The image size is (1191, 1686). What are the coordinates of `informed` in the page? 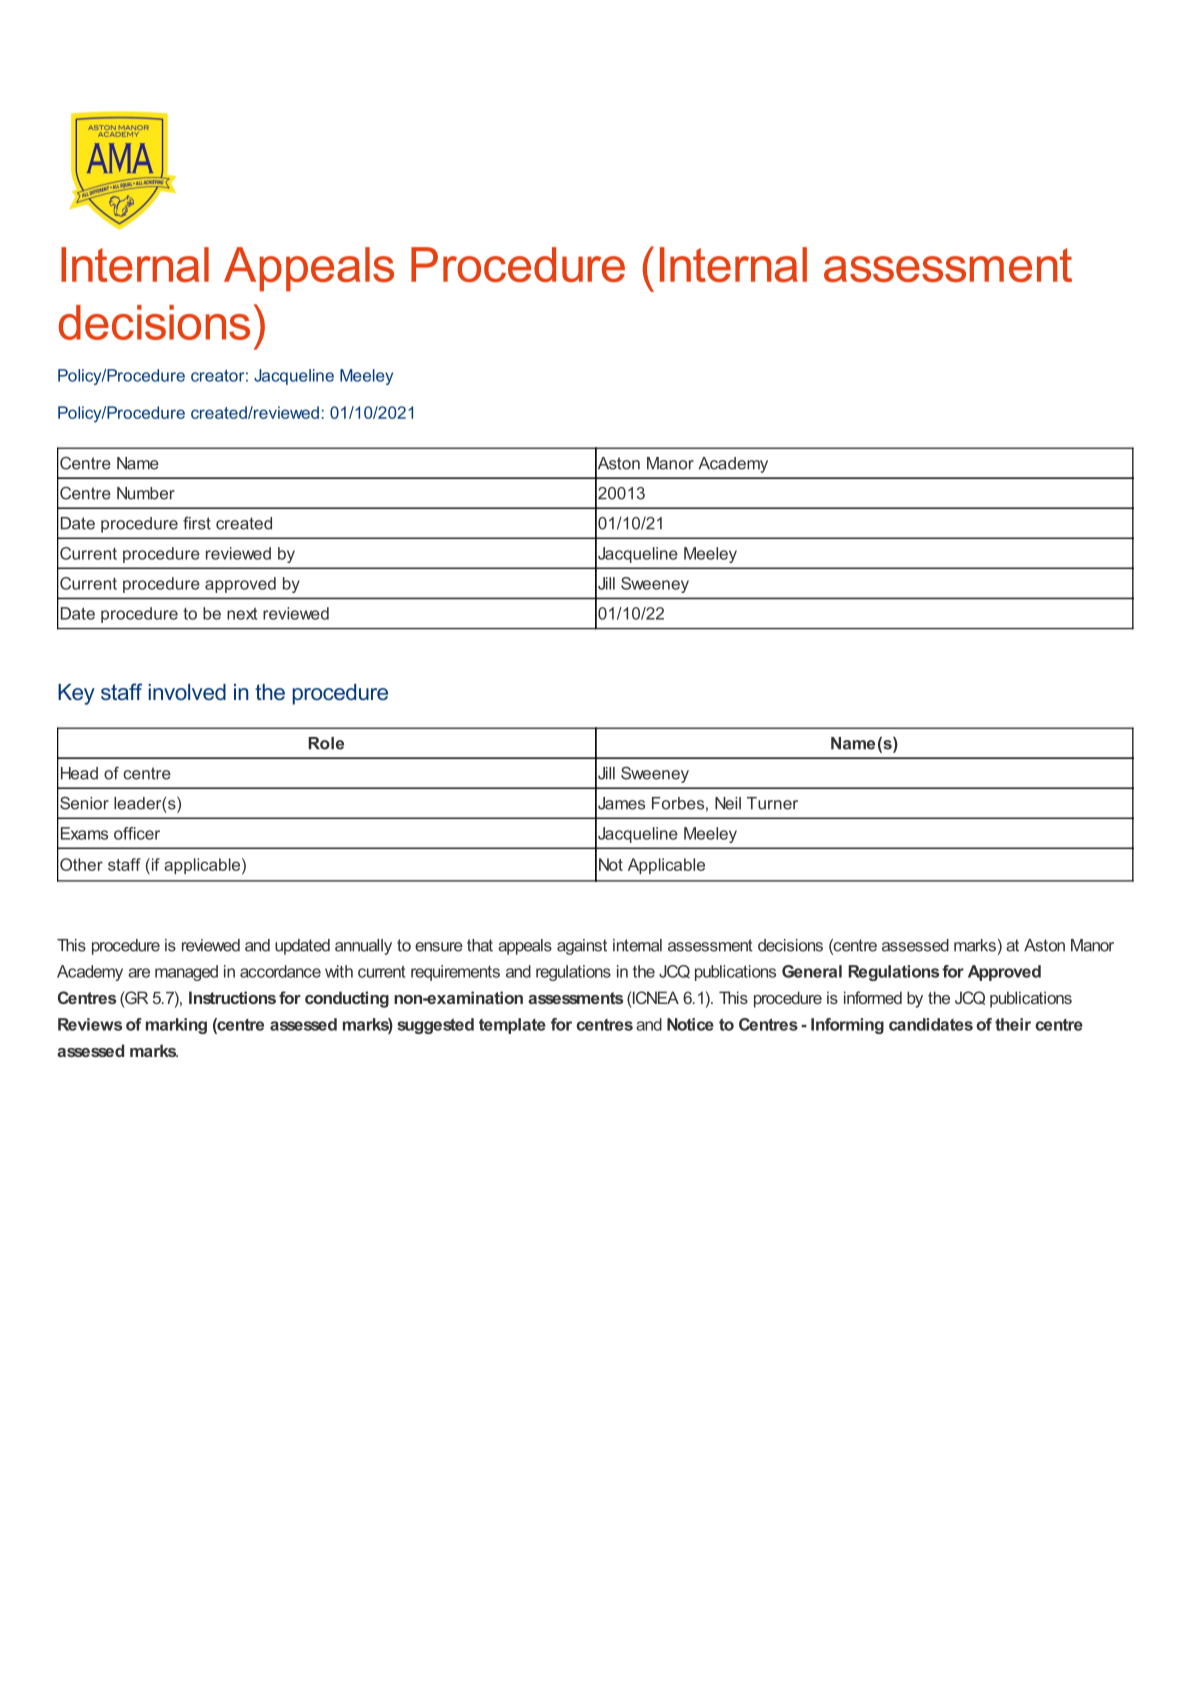 It's located at (873, 997).
